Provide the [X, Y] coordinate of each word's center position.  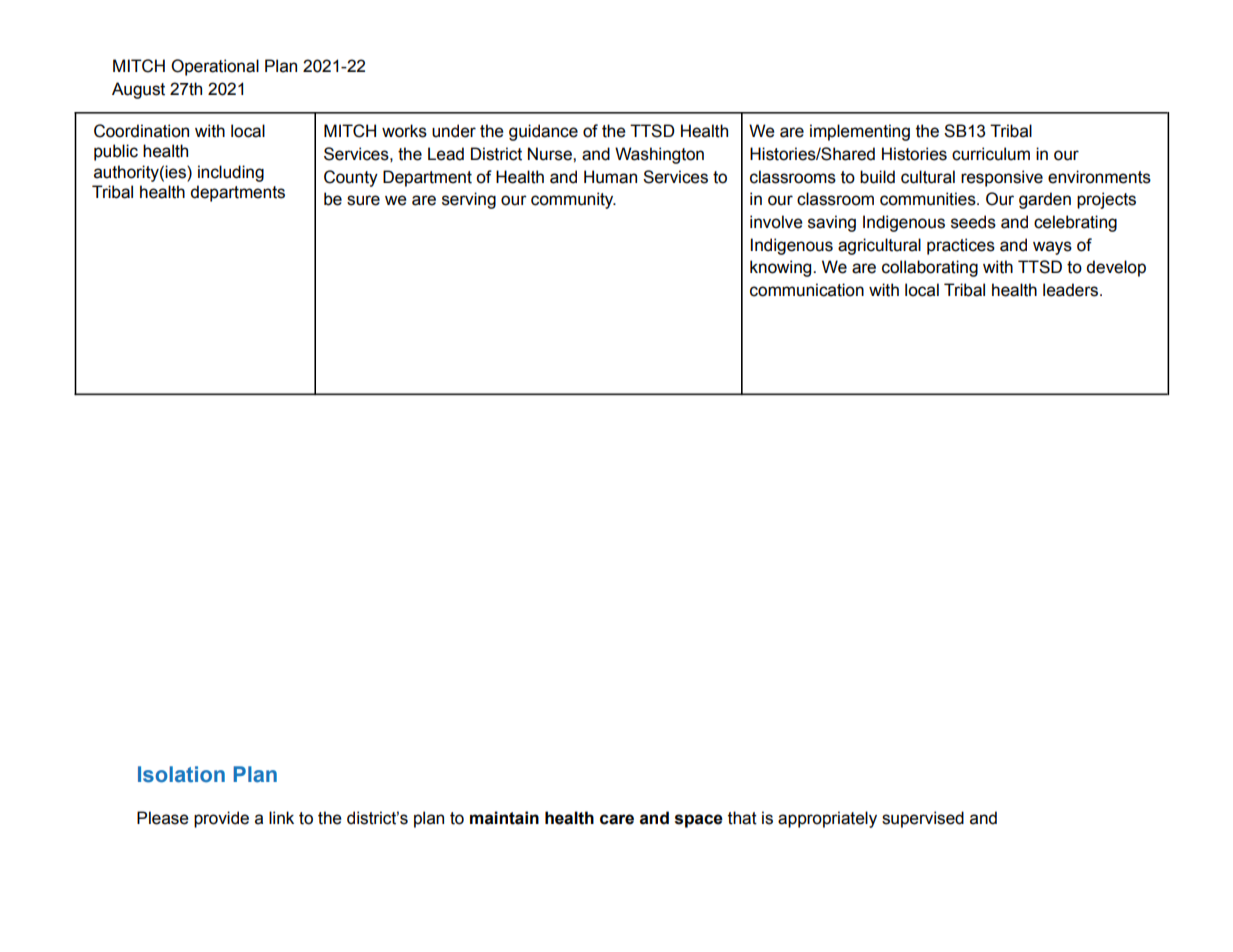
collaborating [930, 268]
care [617, 819]
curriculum [991, 154]
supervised [923, 819]
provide [221, 819]
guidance [543, 132]
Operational [215, 67]
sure [363, 200]
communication [807, 290]
